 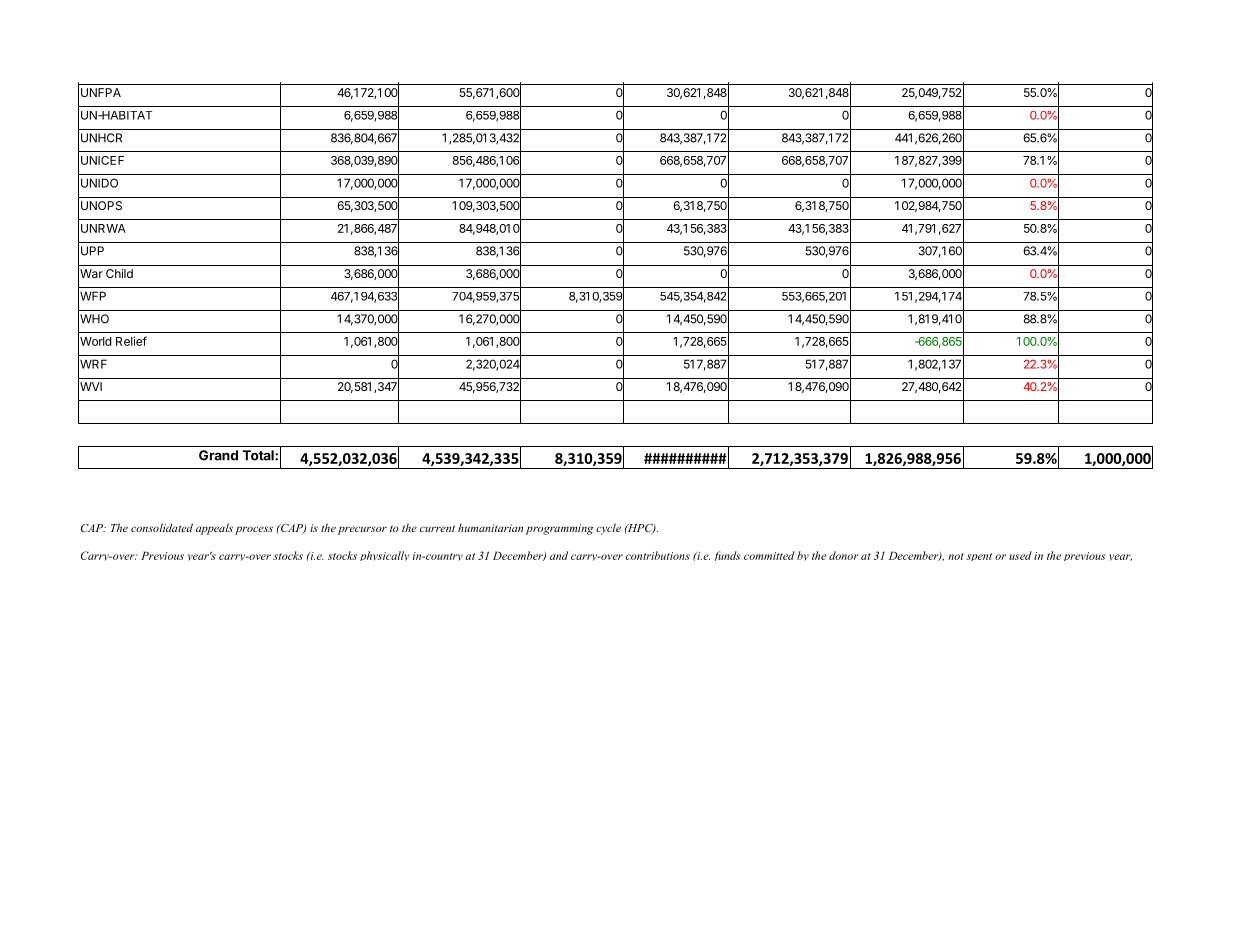 What do you see at coordinates (131, 341) in the screenshot?
I see `Relief` at bounding box center [131, 341].
